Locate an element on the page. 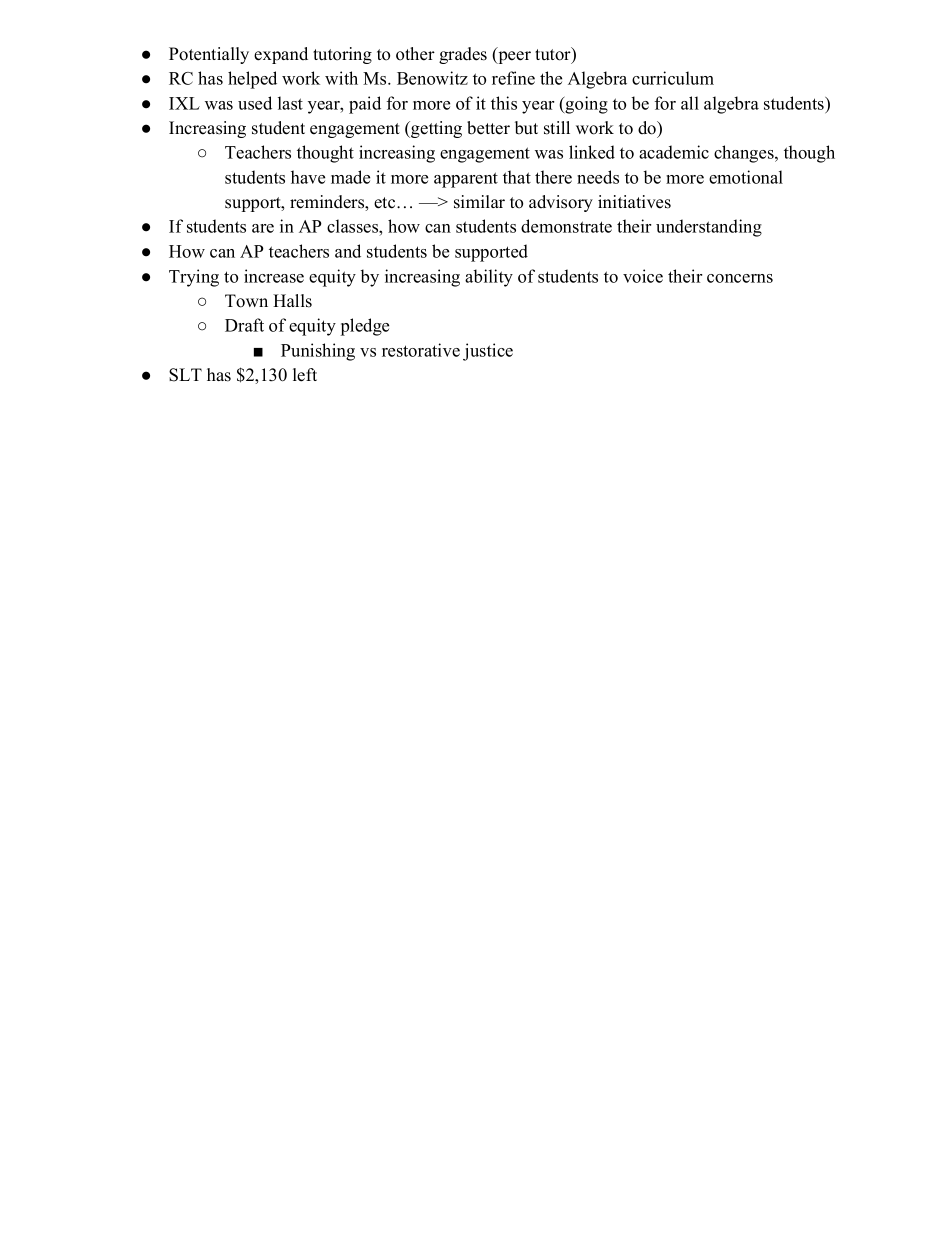 This image has width=952, height=1233. curriculum is located at coordinates (673, 78).
